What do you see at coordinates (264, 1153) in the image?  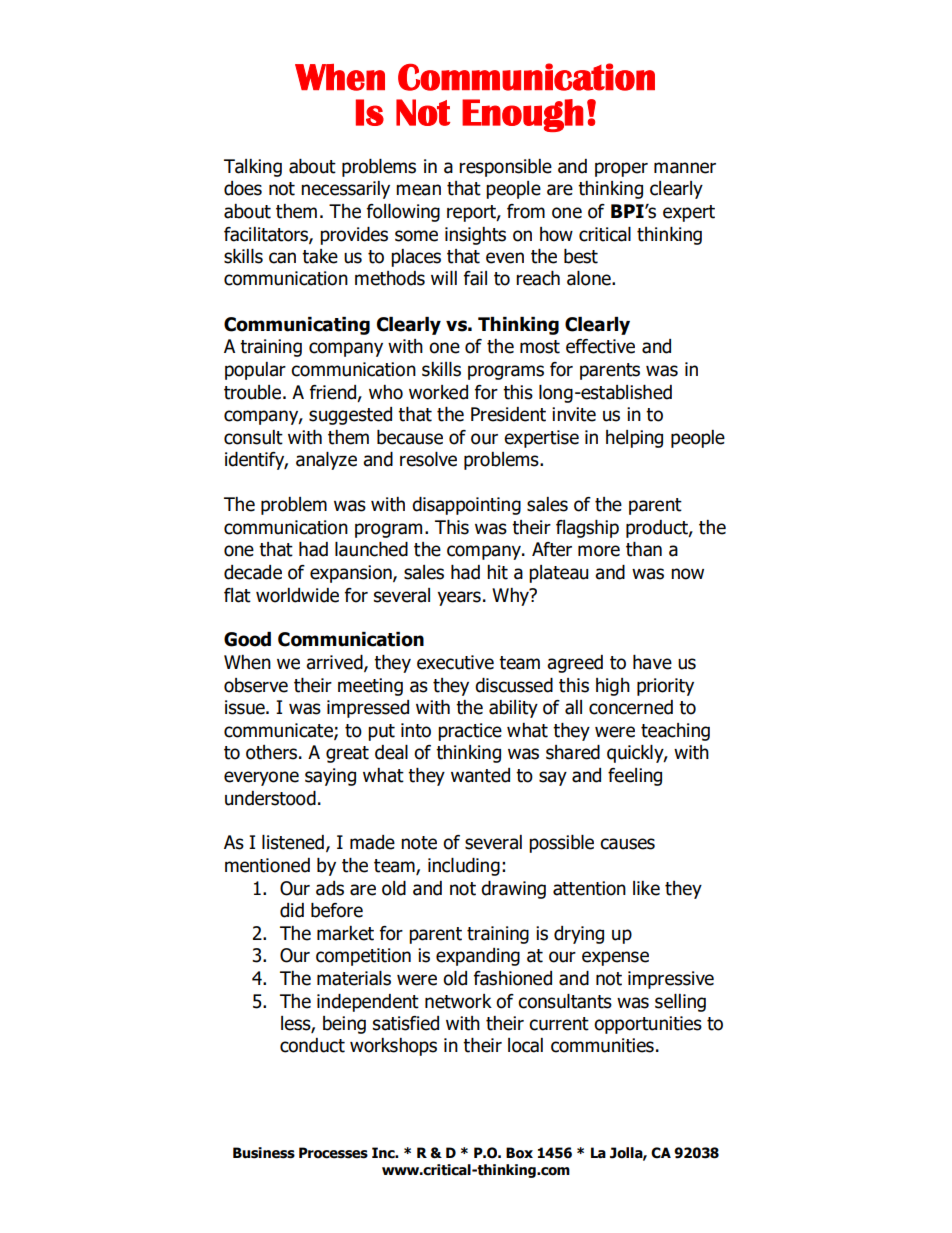 I see `Business` at bounding box center [264, 1153].
